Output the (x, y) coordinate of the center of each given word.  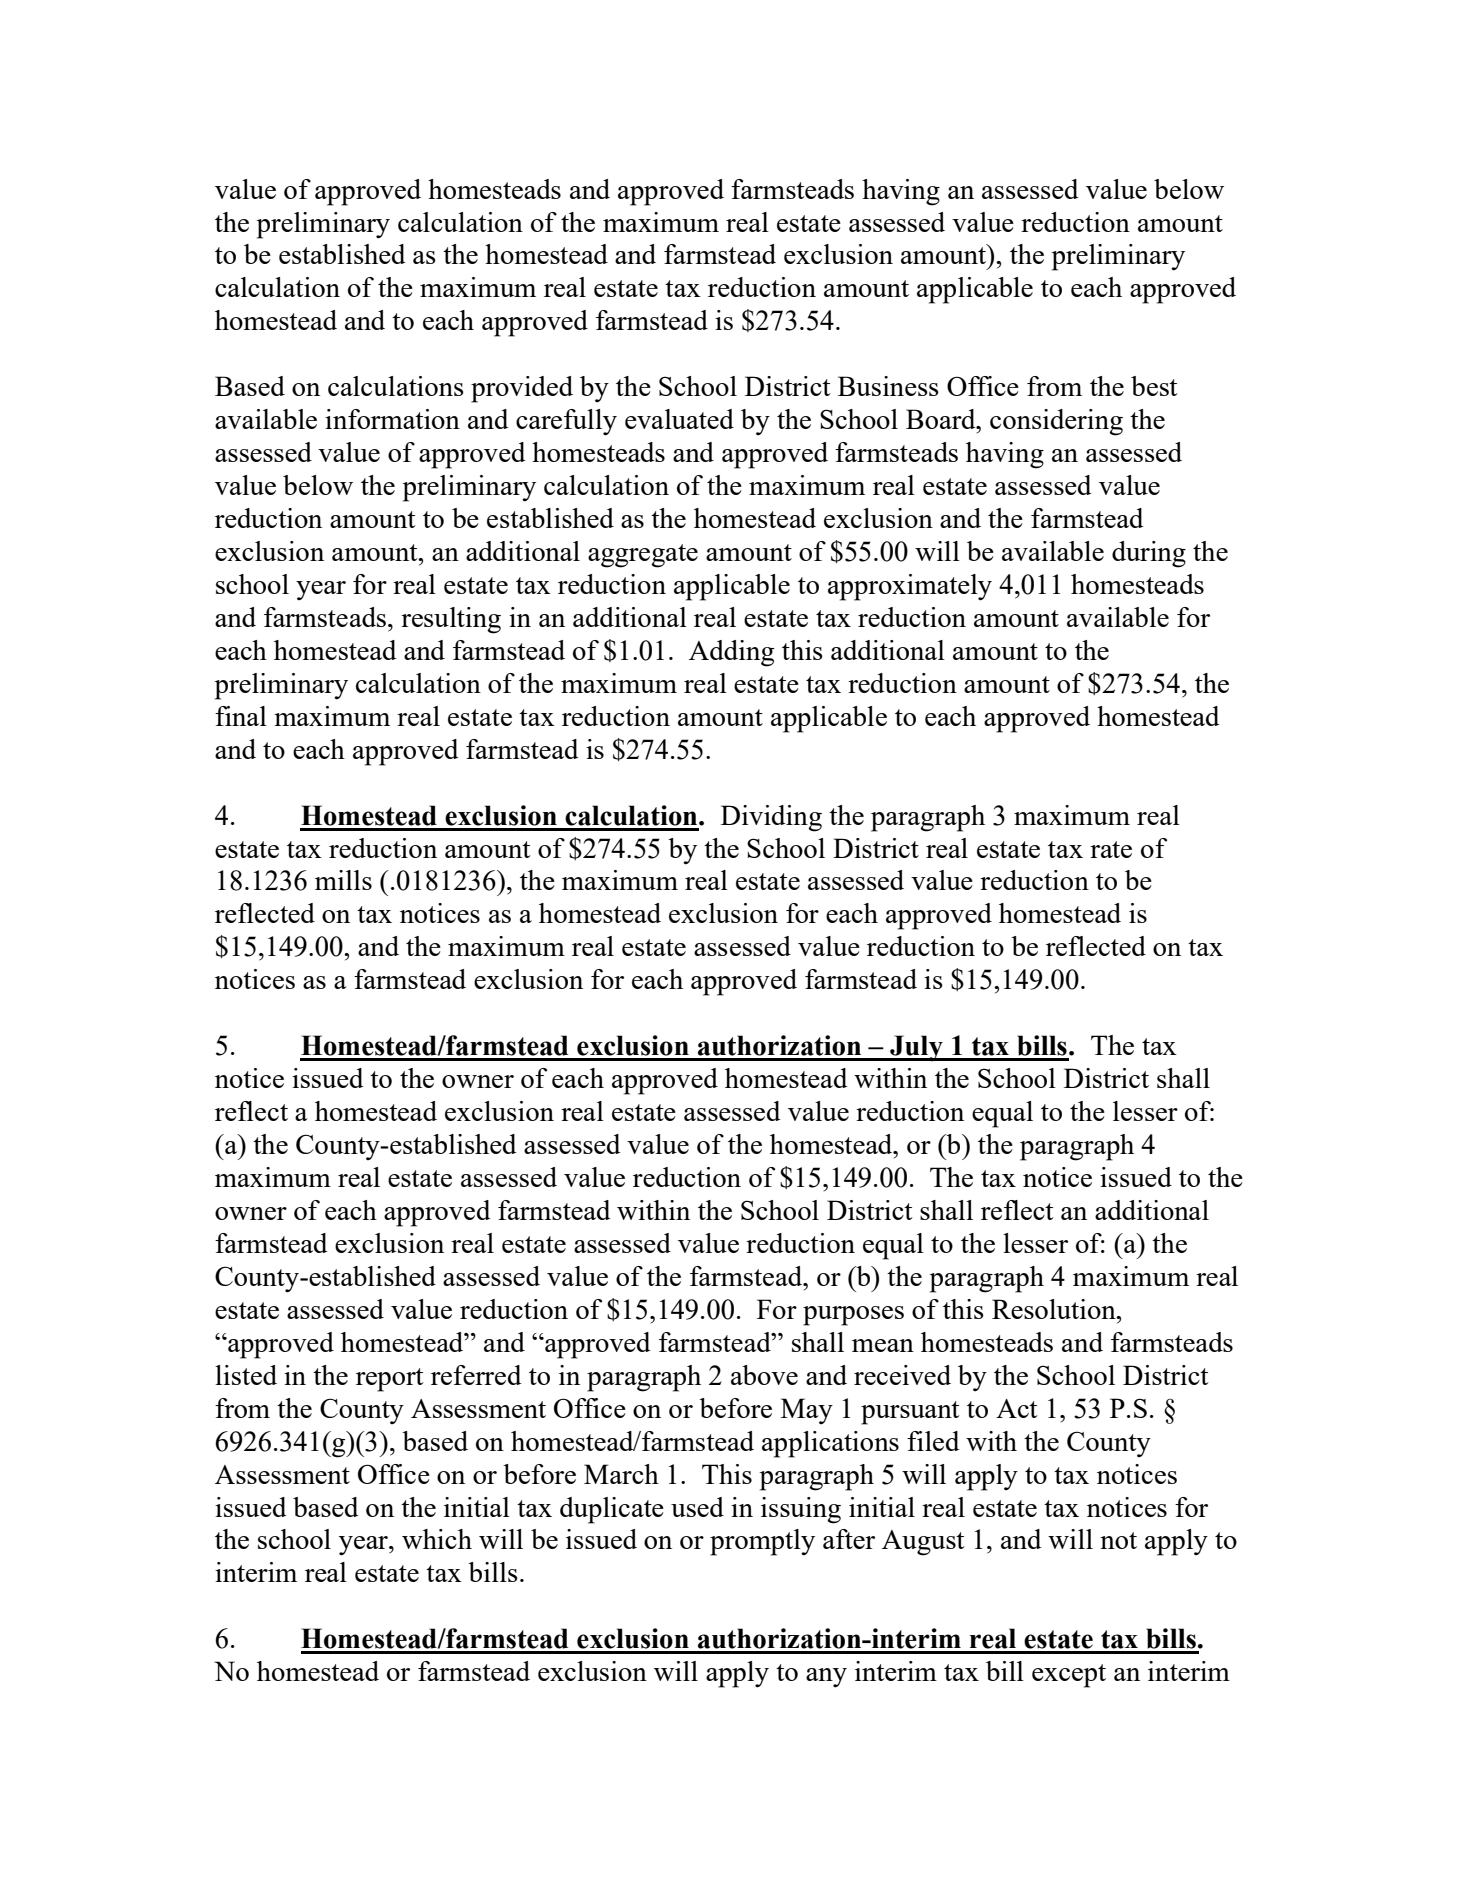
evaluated (679, 419)
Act (1017, 1408)
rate (1111, 849)
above (764, 1375)
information (392, 419)
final (241, 716)
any (826, 1678)
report (390, 1380)
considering (1056, 422)
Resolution (1055, 1309)
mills (343, 880)
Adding (732, 653)
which (437, 1539)
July (916, 1048)
